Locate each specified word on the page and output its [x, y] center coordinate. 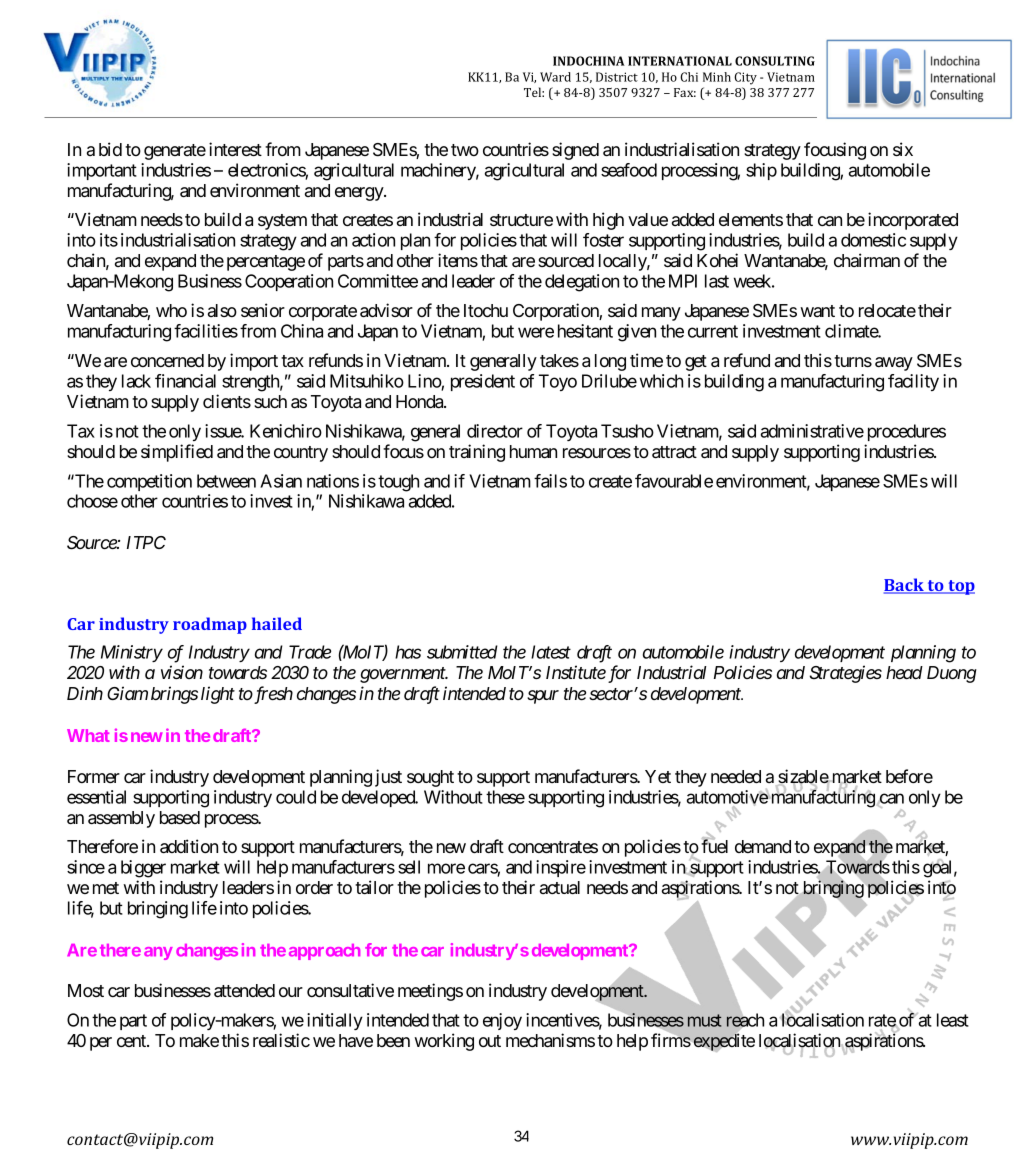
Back [905, 586]
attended [244, 990]
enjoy [502, 1021]
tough [398, 483]
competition [149, 482]
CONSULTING [775, 61]
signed [575, 151]
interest [235, 149]
